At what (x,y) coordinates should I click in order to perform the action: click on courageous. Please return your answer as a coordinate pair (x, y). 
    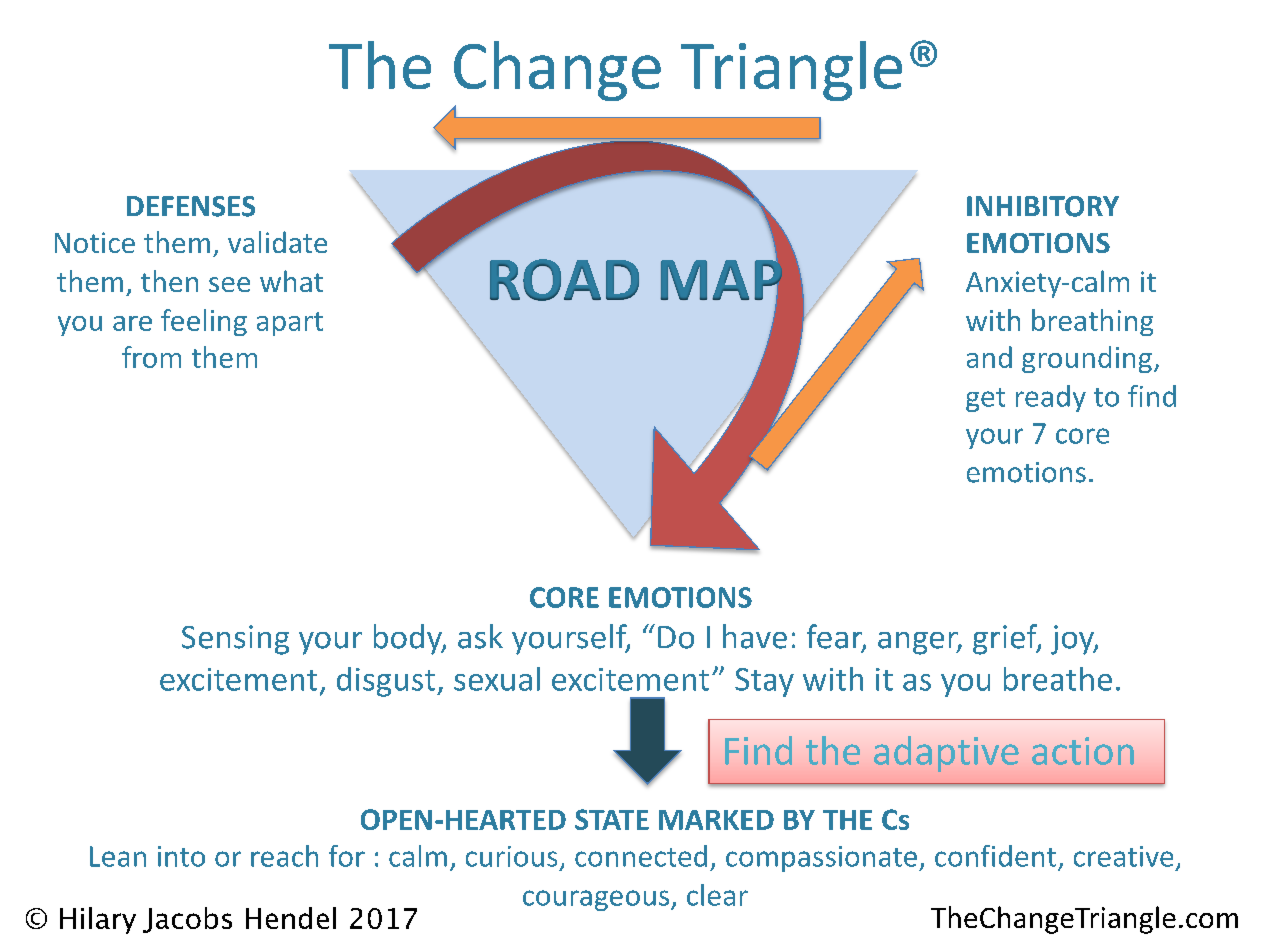
    Looking at the image, I should click on (597, 900).
